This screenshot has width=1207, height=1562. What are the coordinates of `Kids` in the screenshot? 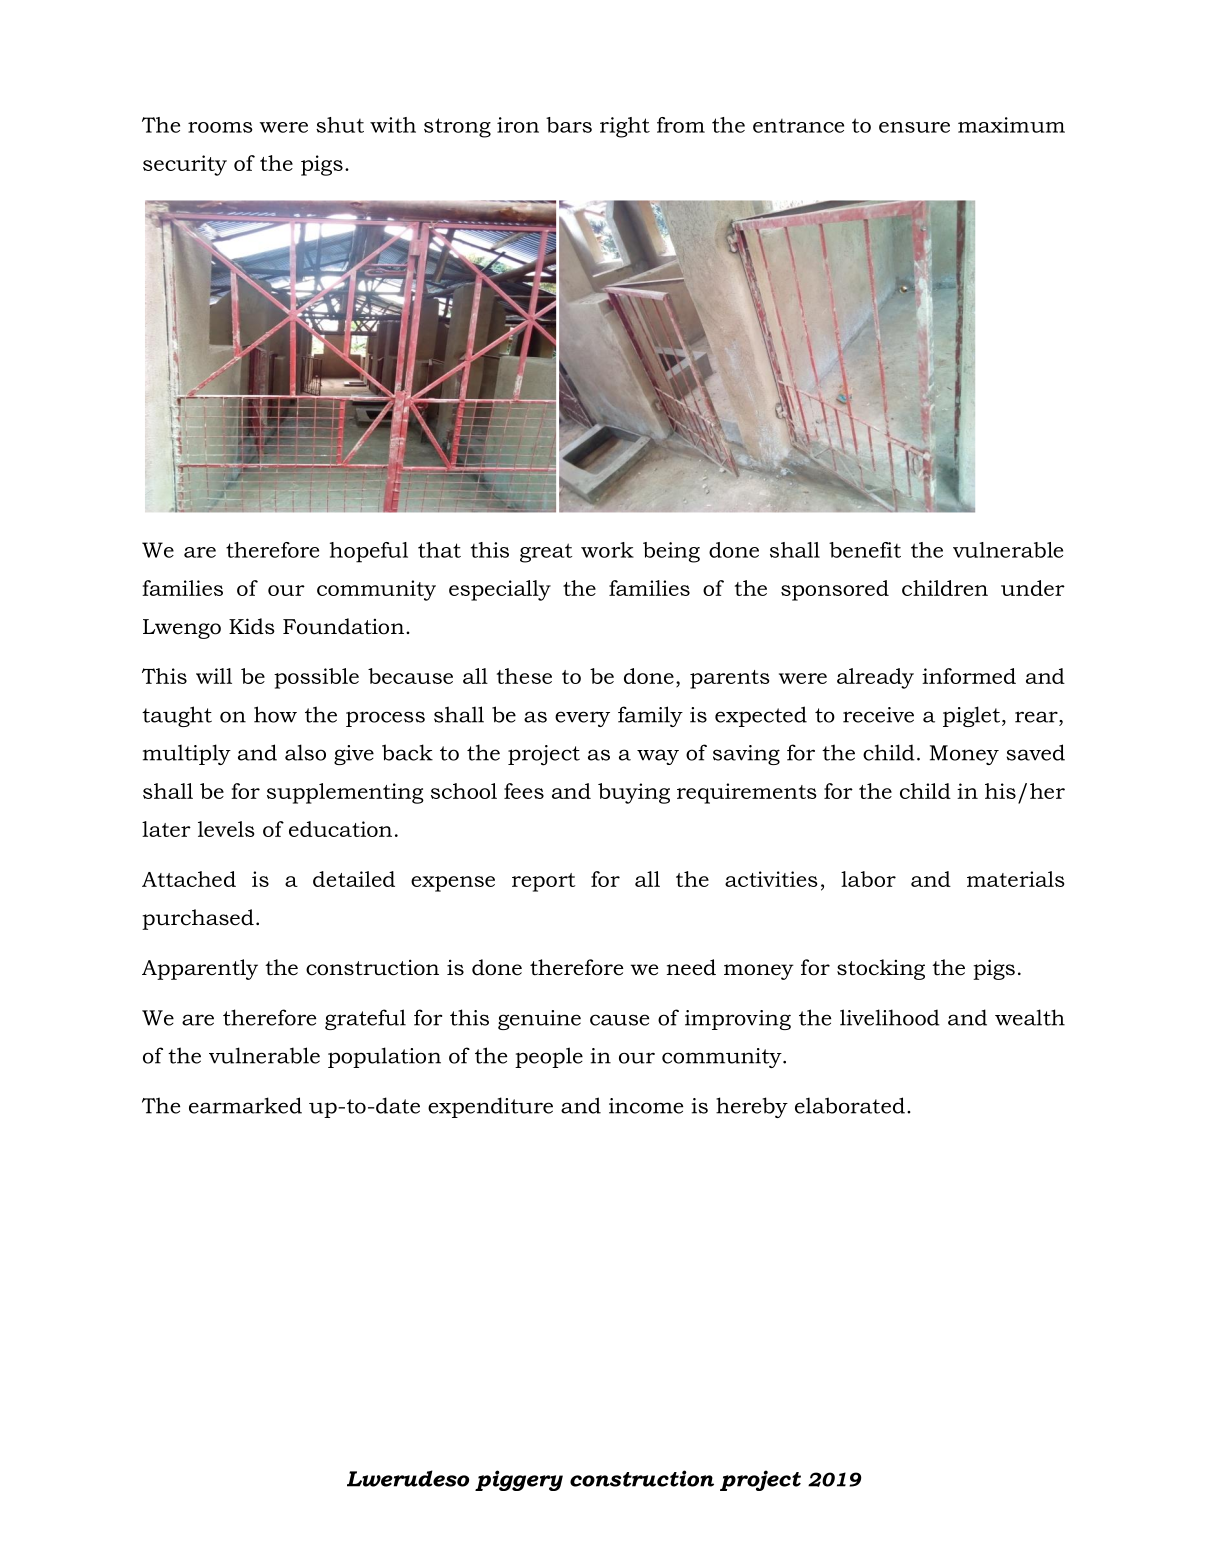 It's located at (252, 626).
